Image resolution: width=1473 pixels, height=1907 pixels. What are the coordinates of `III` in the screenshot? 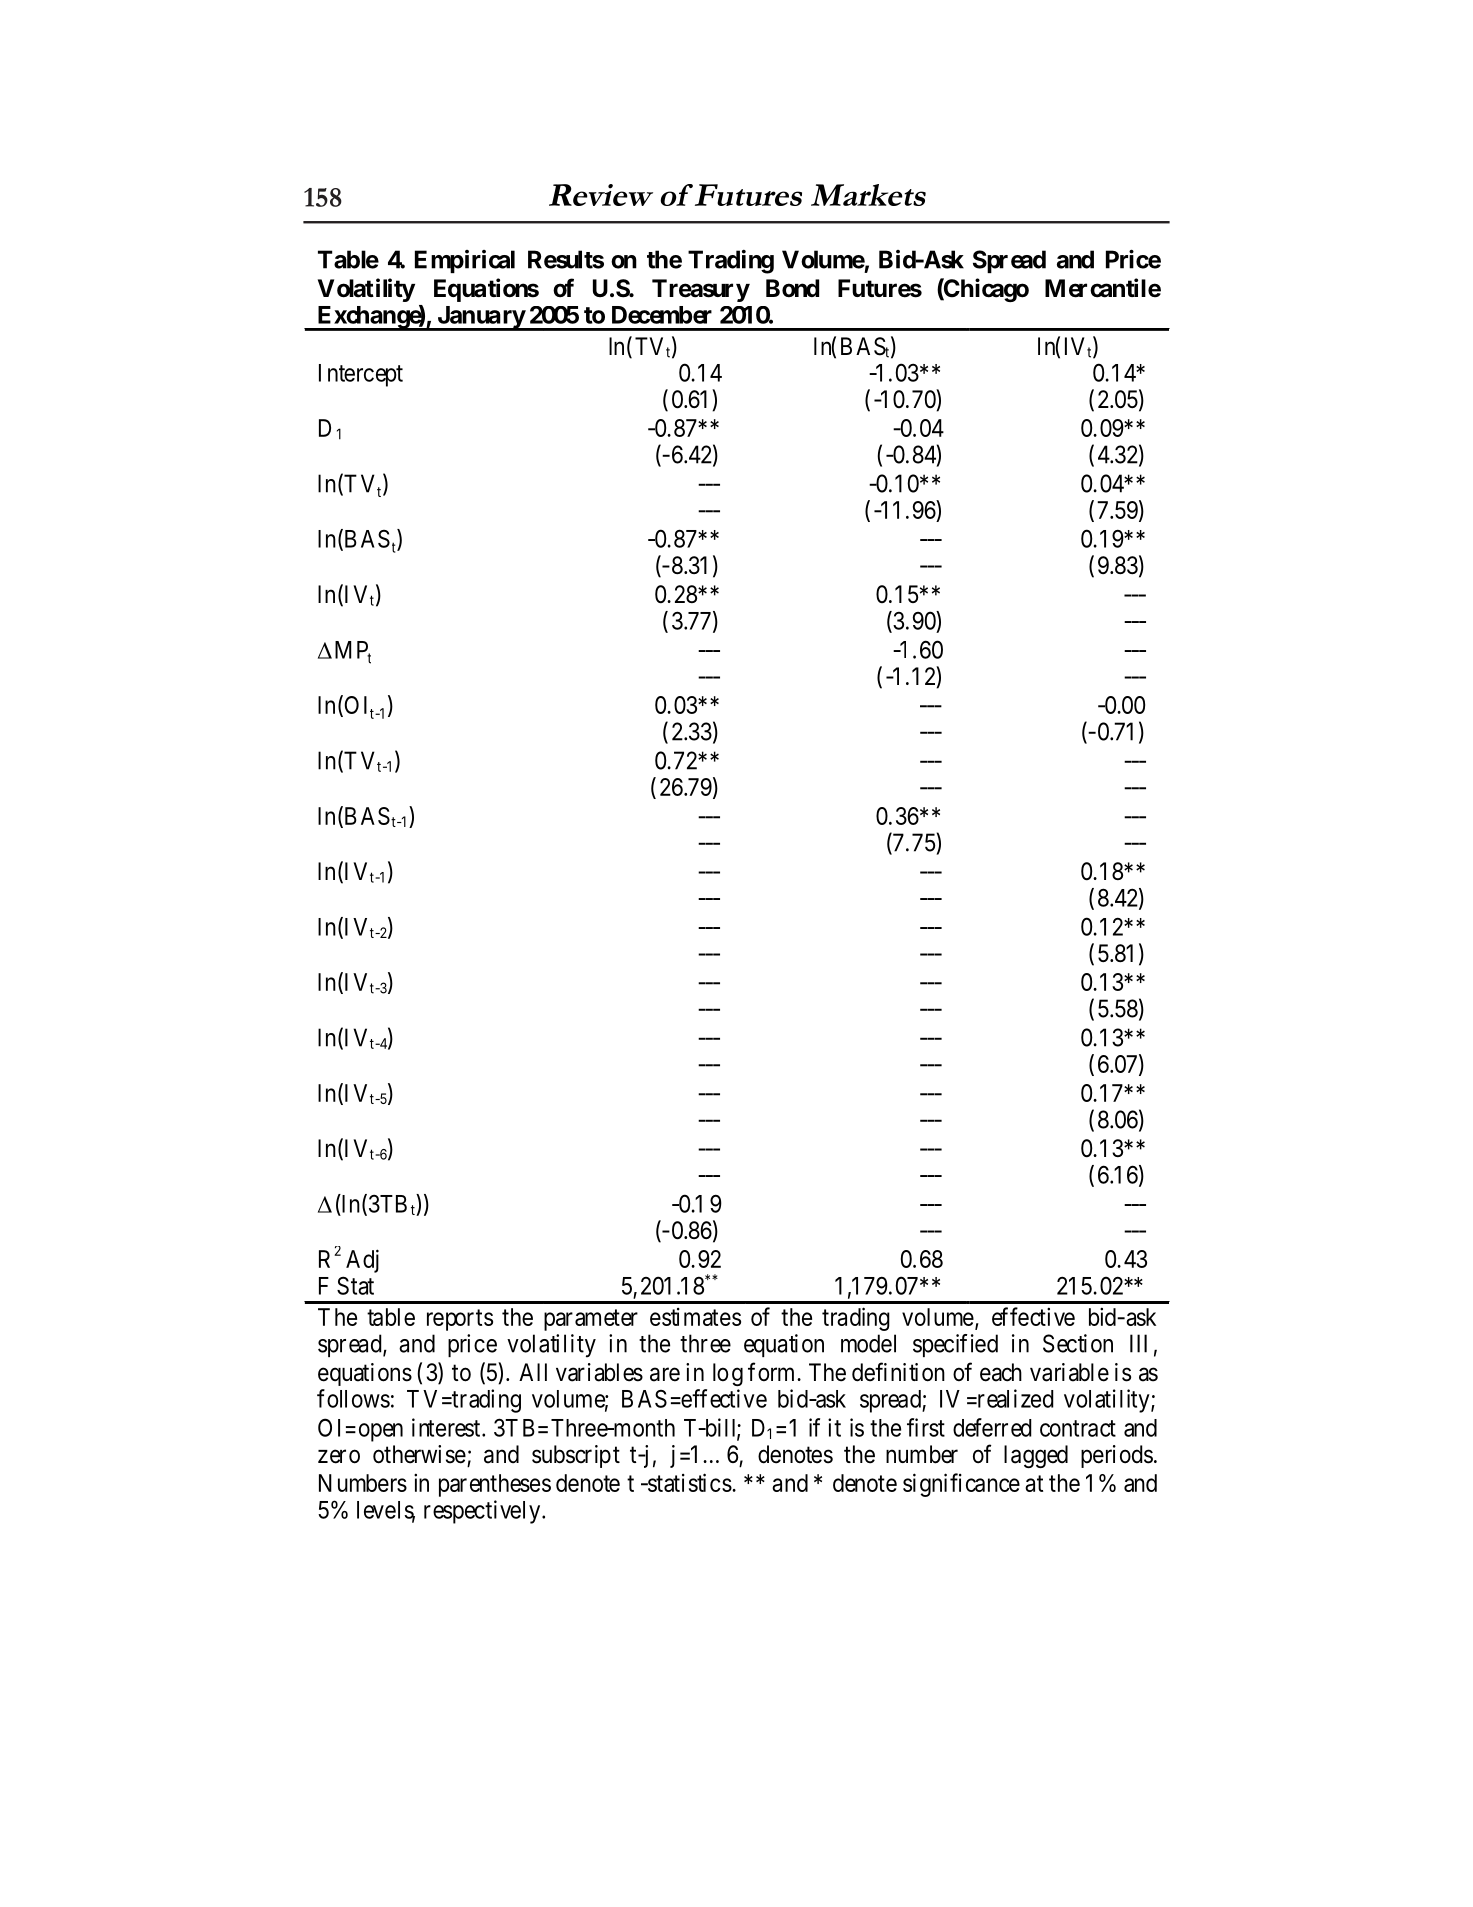 It's located at (1138, 1343).
